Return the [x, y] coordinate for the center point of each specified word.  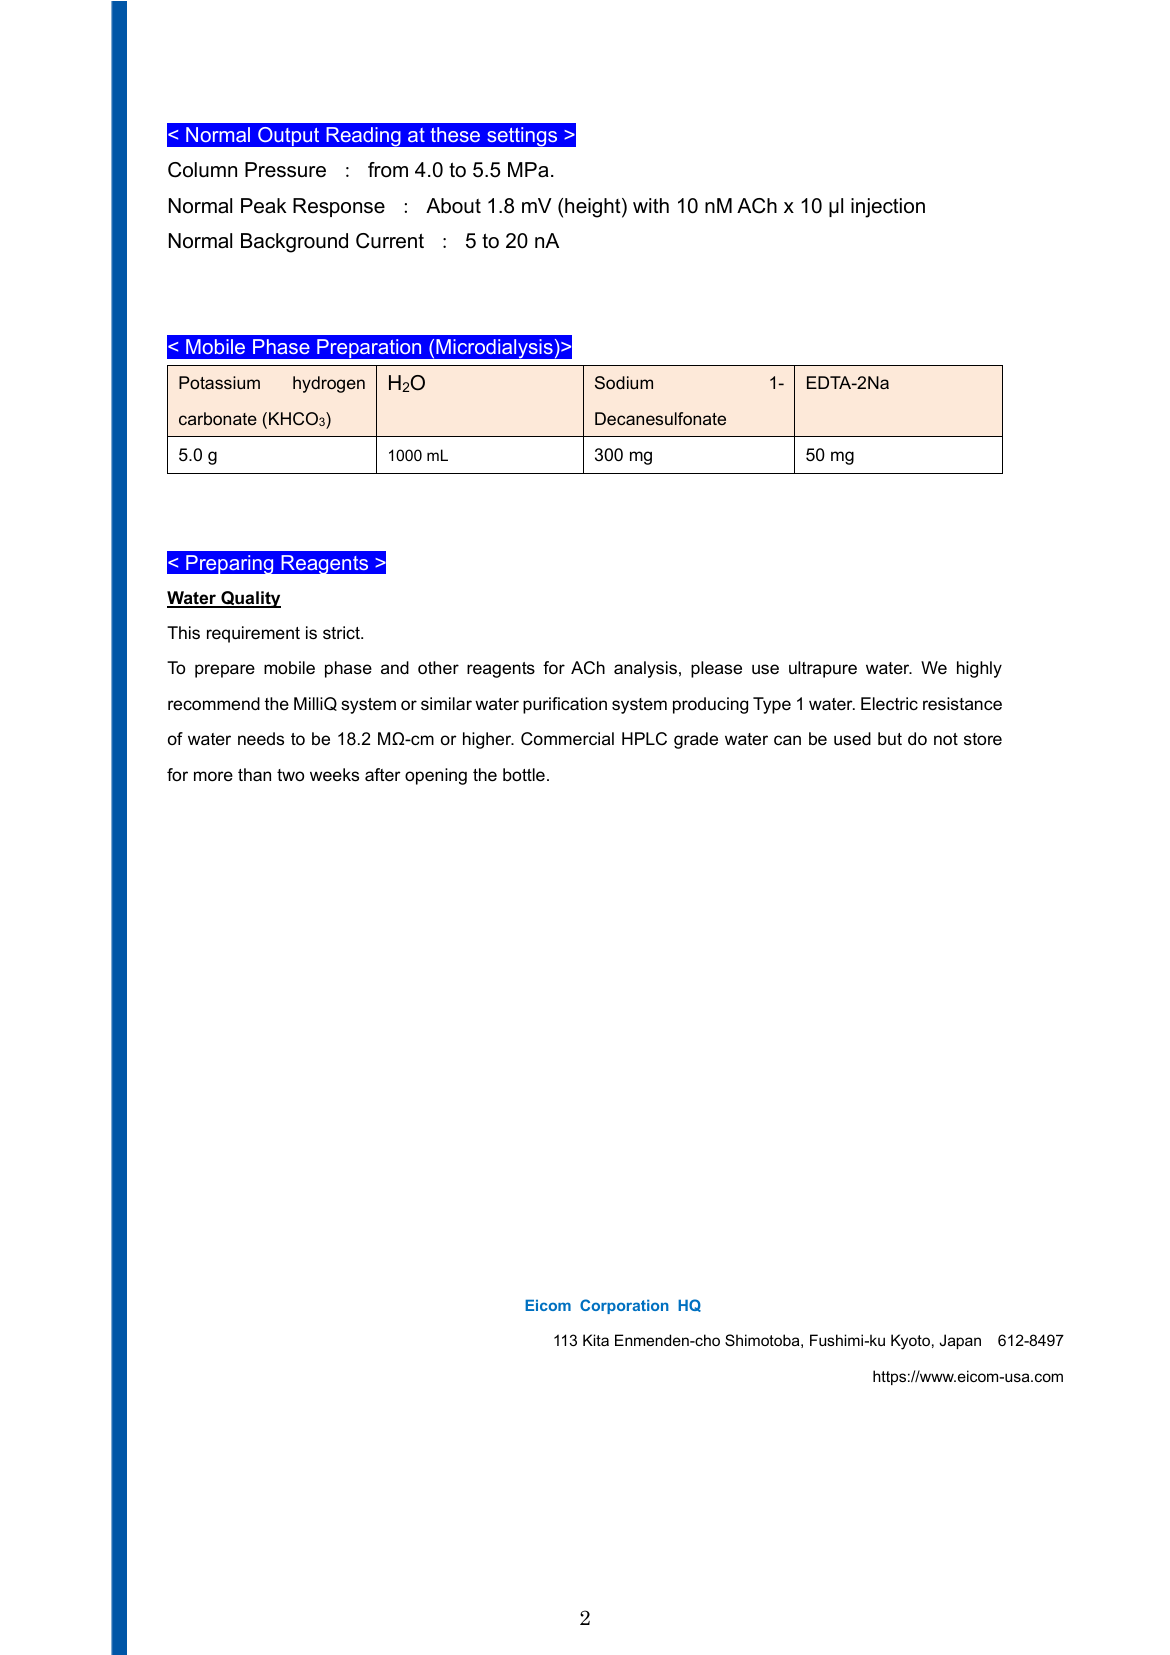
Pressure [285, 170]
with [651, 205]
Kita [596, 1340]
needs [261, 739]
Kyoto [910, 1342]
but [890, 739]
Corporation [624, 1306]
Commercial [567, 739]
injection [888, 208]
